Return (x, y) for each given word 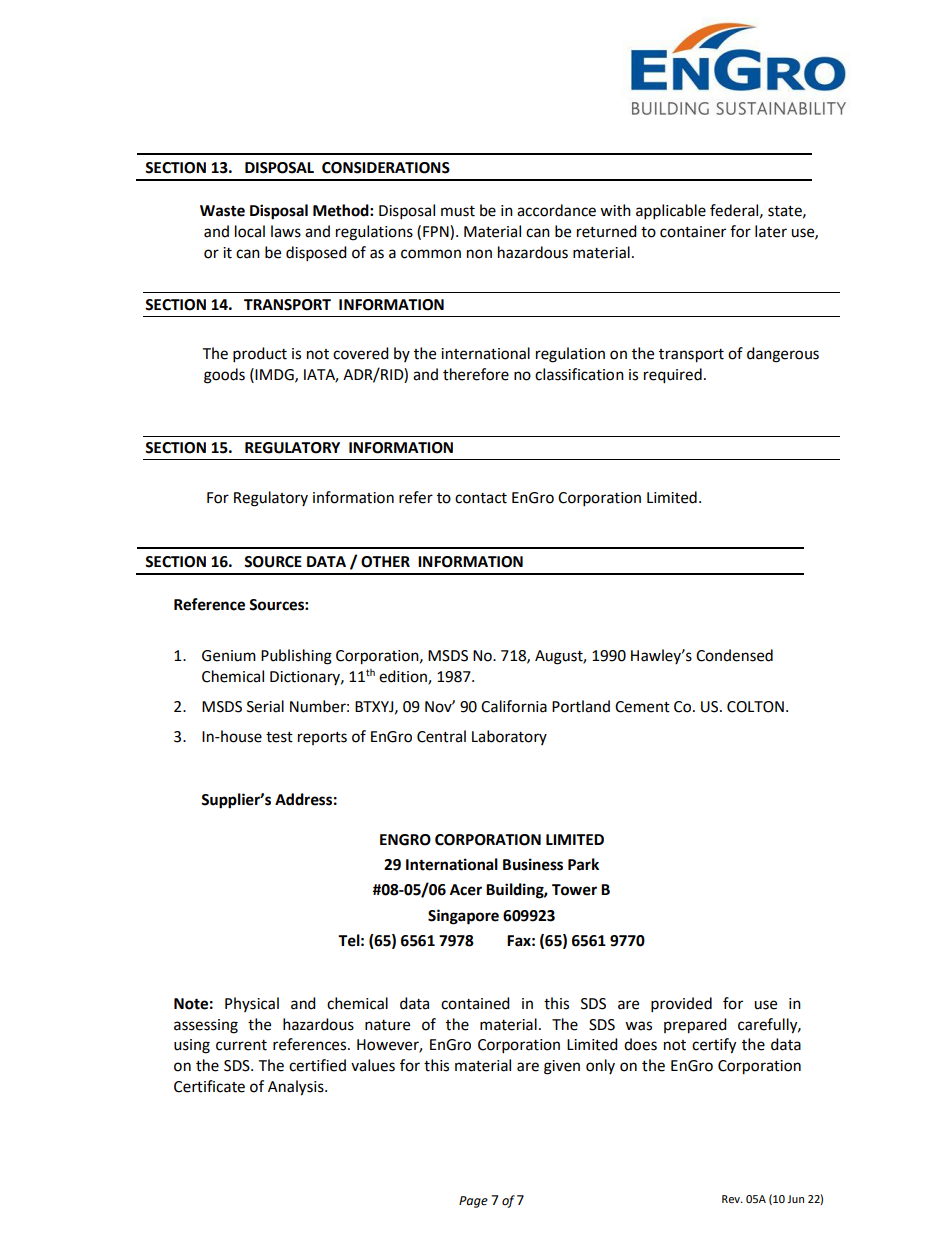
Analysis (297, 1088)
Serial (265, 706)
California (514, 706)
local (250, 231)
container (693, 232)
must (458, 211)
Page (473, 1202)
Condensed (734, 655)
